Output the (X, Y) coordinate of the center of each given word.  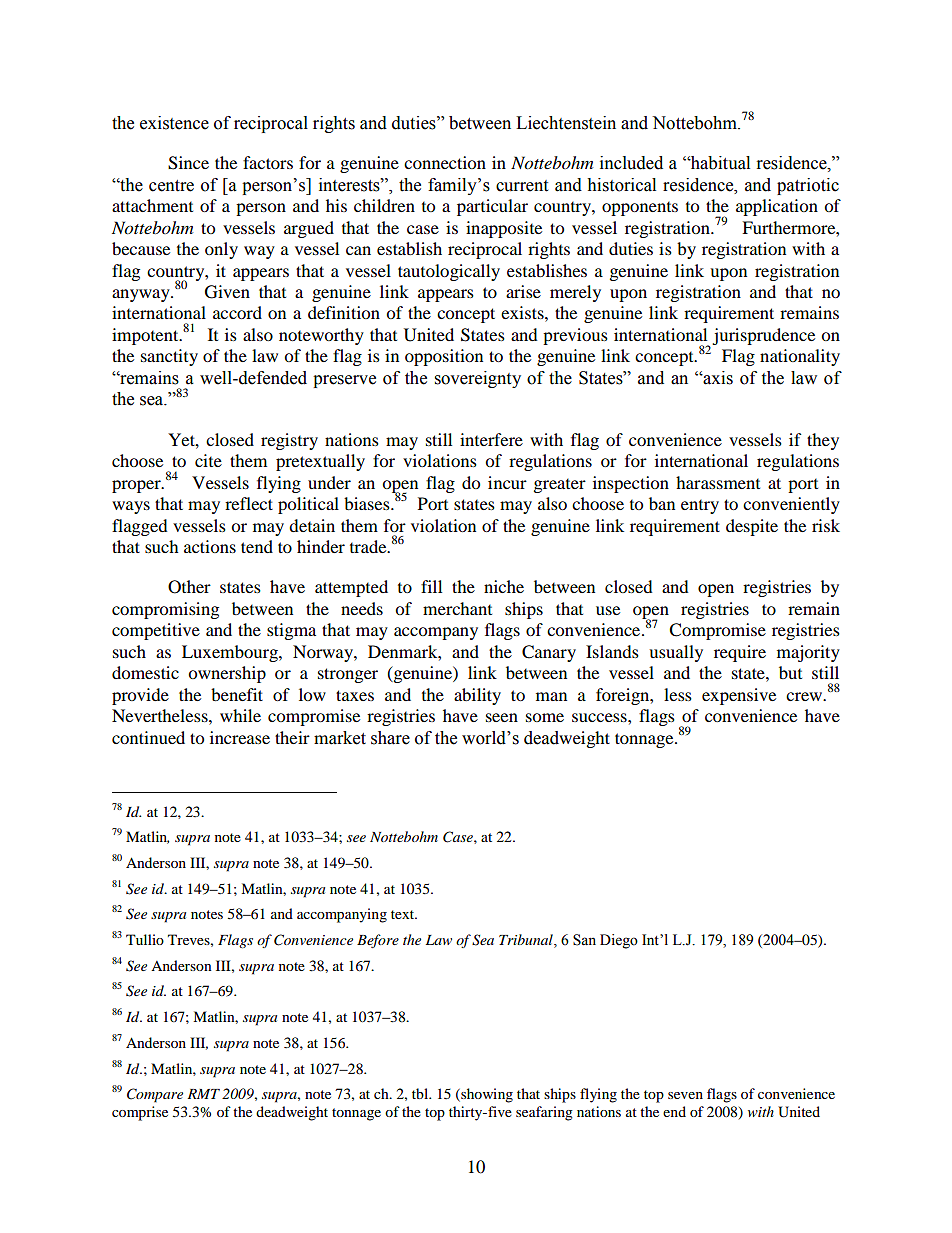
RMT (203, 1094)
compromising (165, 610)
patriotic (808, 186)
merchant (457, 608)
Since (188, 163)
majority (808, 653)
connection (445, 162)
